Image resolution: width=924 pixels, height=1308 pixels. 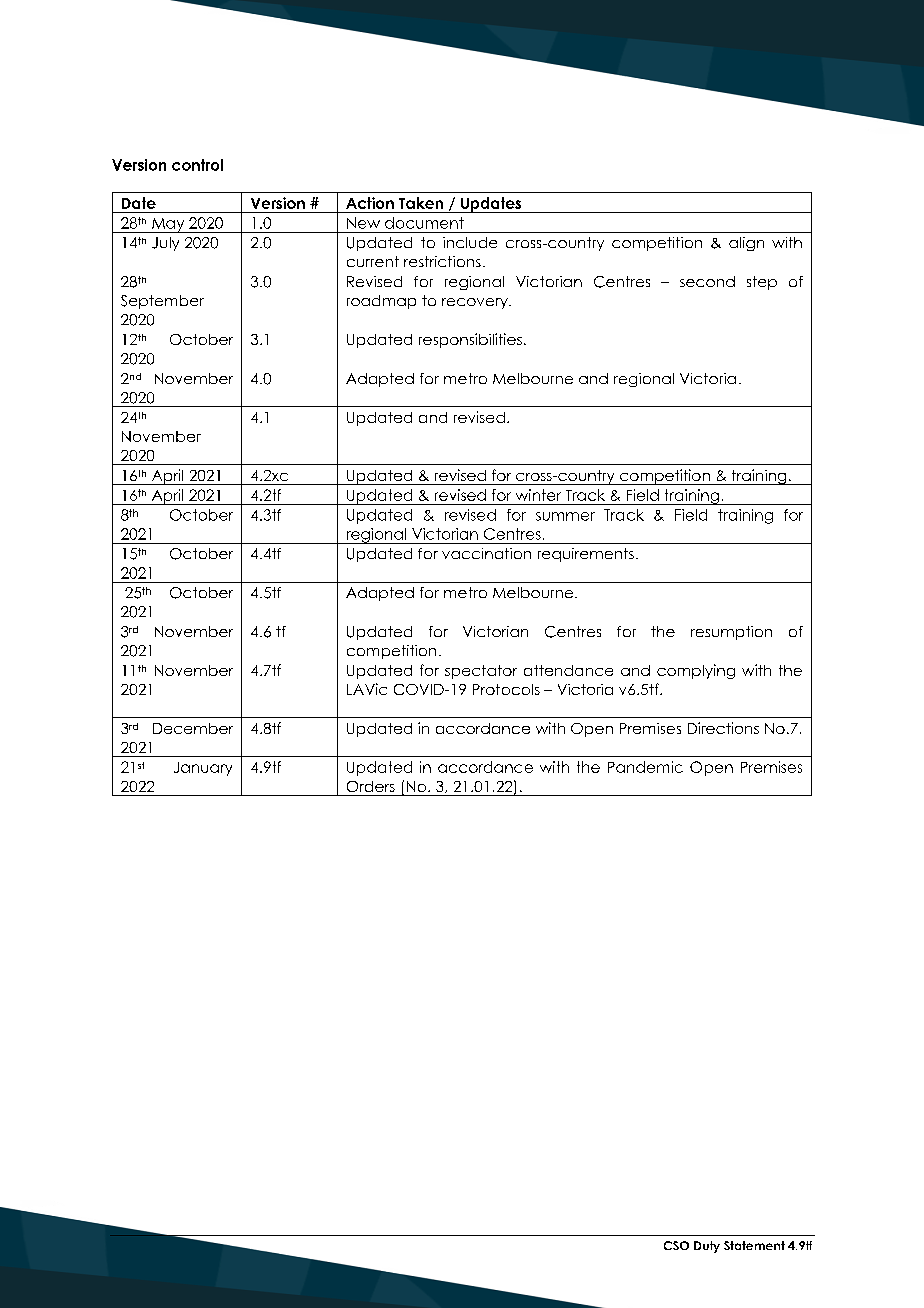 I want to click on Pandemic, so click(x=645, y=767).
